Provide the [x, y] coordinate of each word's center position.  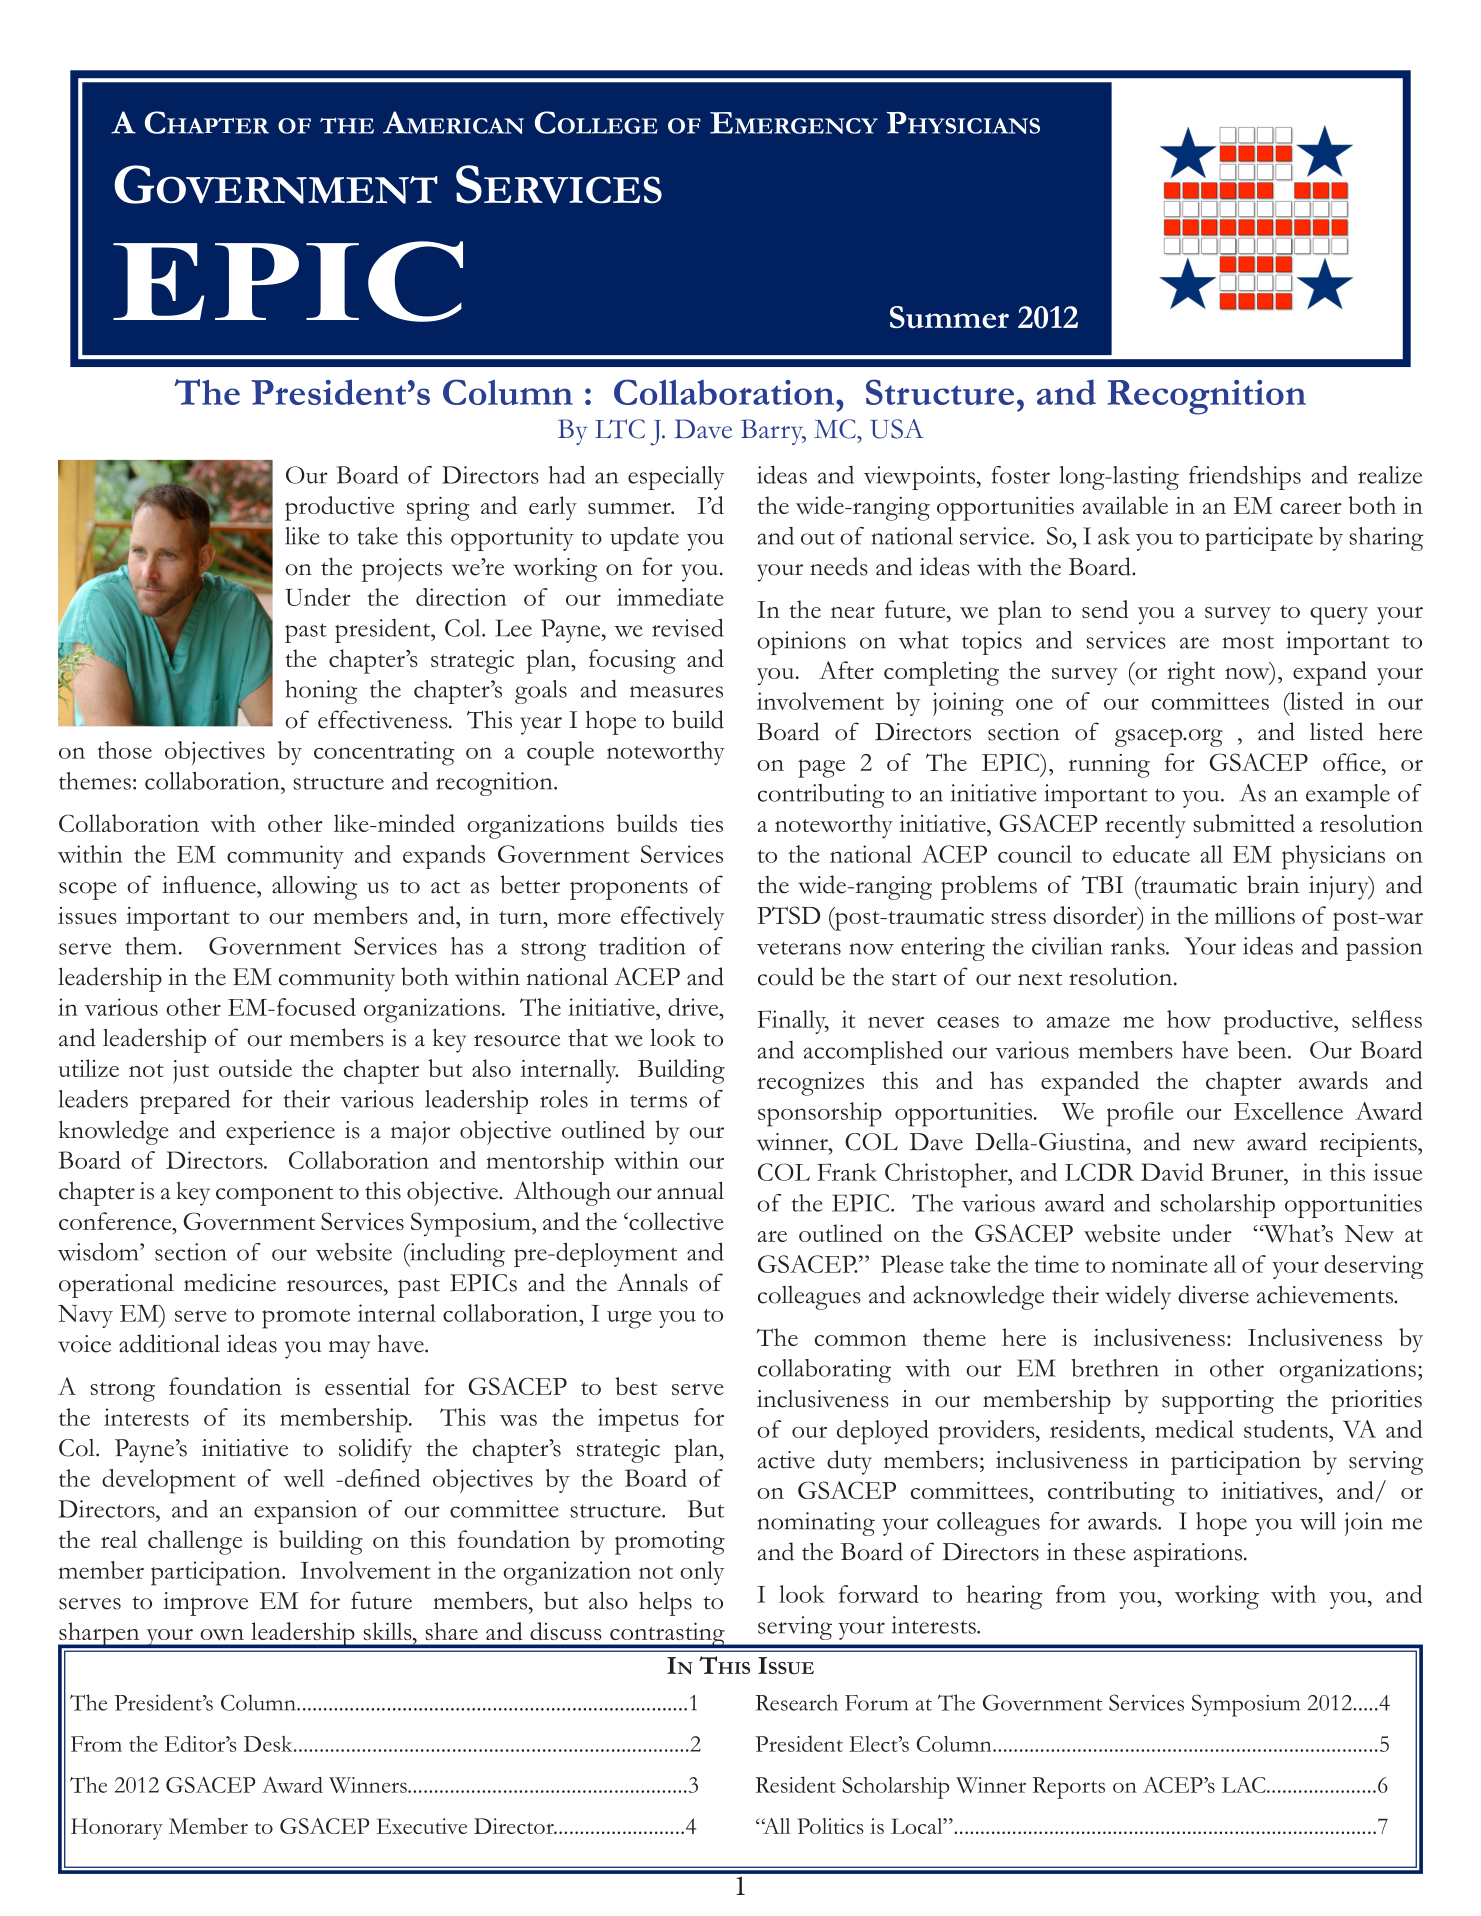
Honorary [117, 1829]
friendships [1245, 477]
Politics [830, 1826]
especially [676, 478]
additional [169, 1343]
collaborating [824, 1371]
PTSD [788, 915]
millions [1255, 915]
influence [210, 885]
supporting [1218, 1402]
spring [438, 509]
